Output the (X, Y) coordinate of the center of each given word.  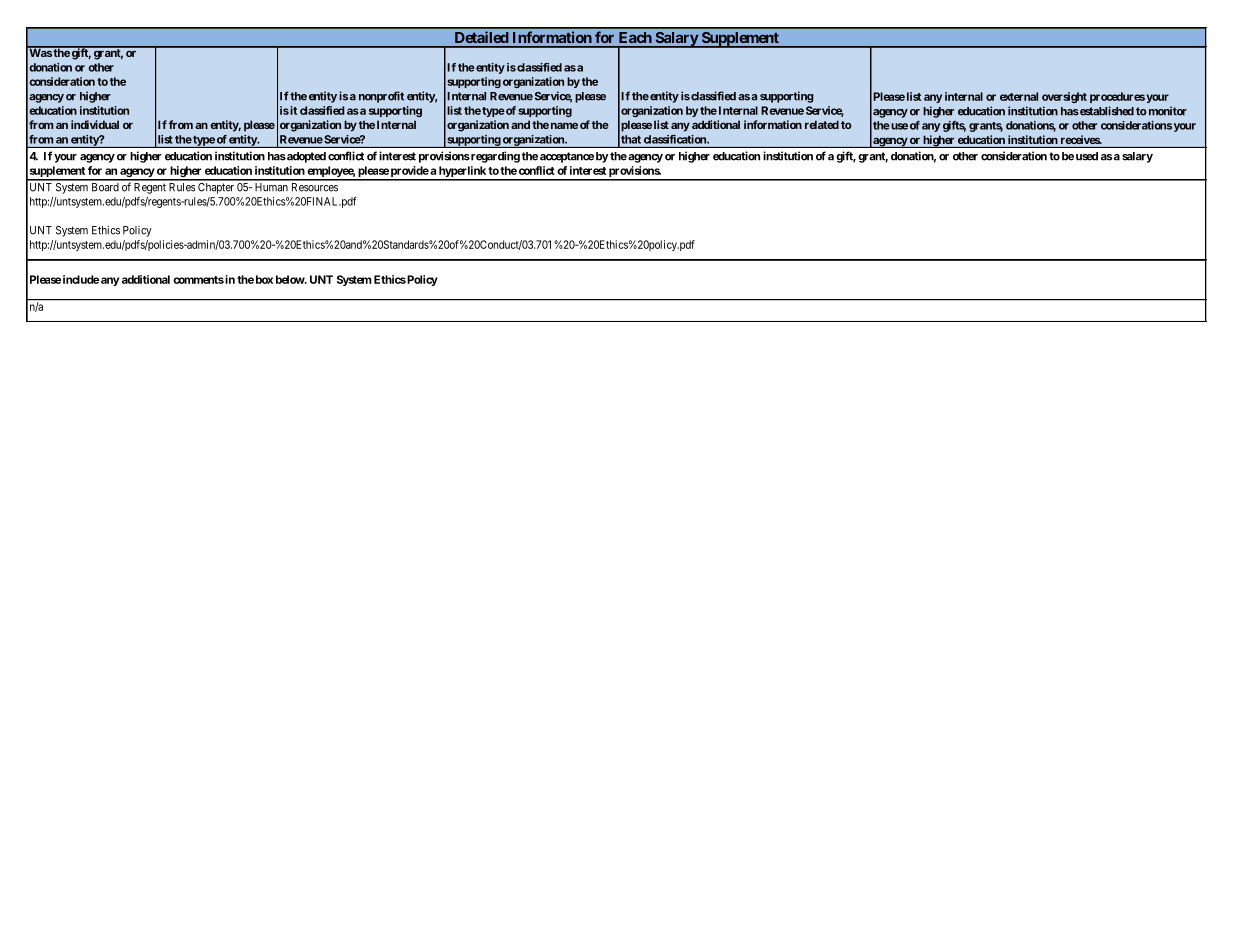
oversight (1064, 97)
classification (676, 139)
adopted (305, 157)
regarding (494, 157)
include (81, 279)
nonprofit (381, 97)
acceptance (567, 157)
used (1087, 156)
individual (95, 124)
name (564, 125)
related (822, 124)
